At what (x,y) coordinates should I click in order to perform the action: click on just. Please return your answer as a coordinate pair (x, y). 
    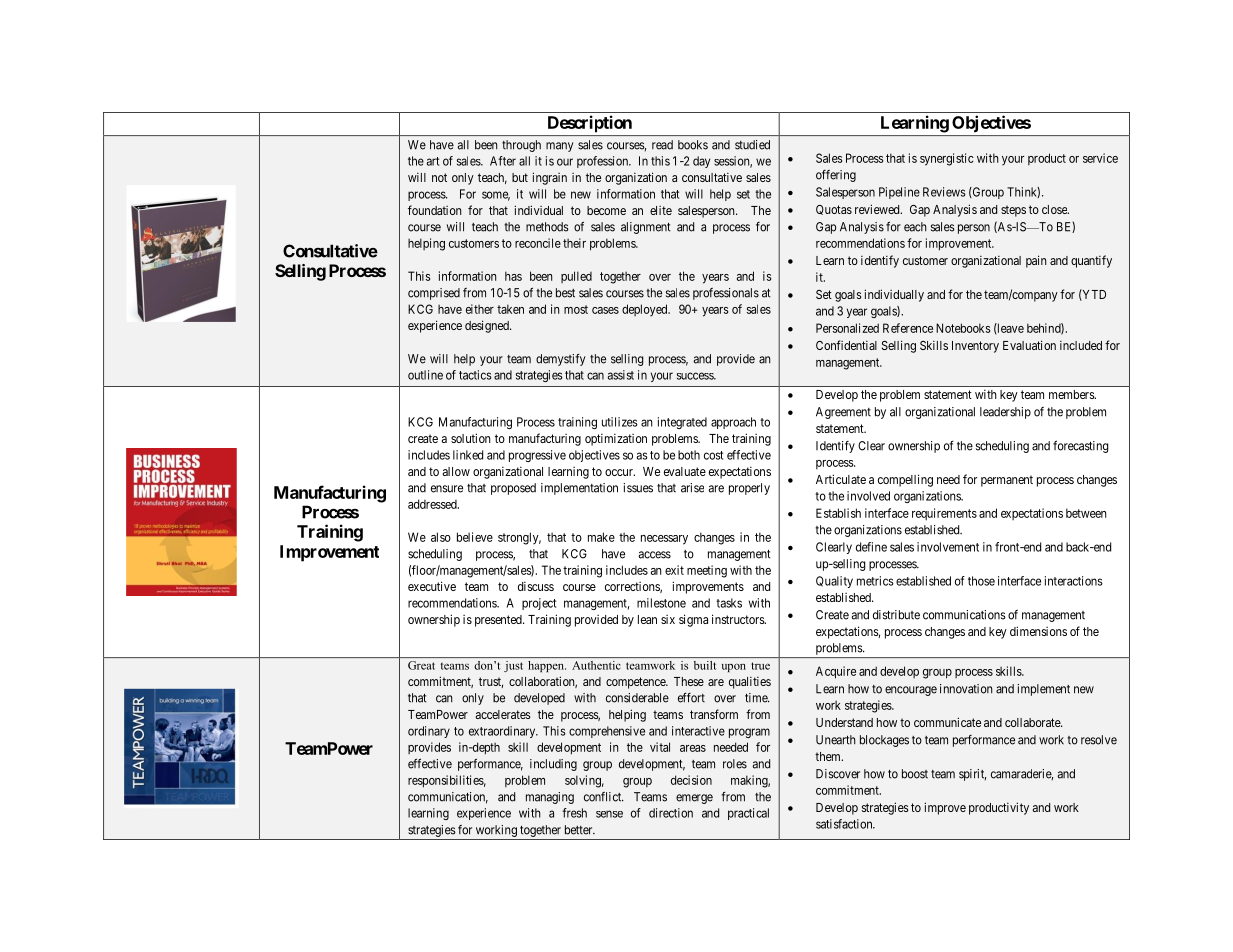
    Looking at the image, I should click on (513, 666).
